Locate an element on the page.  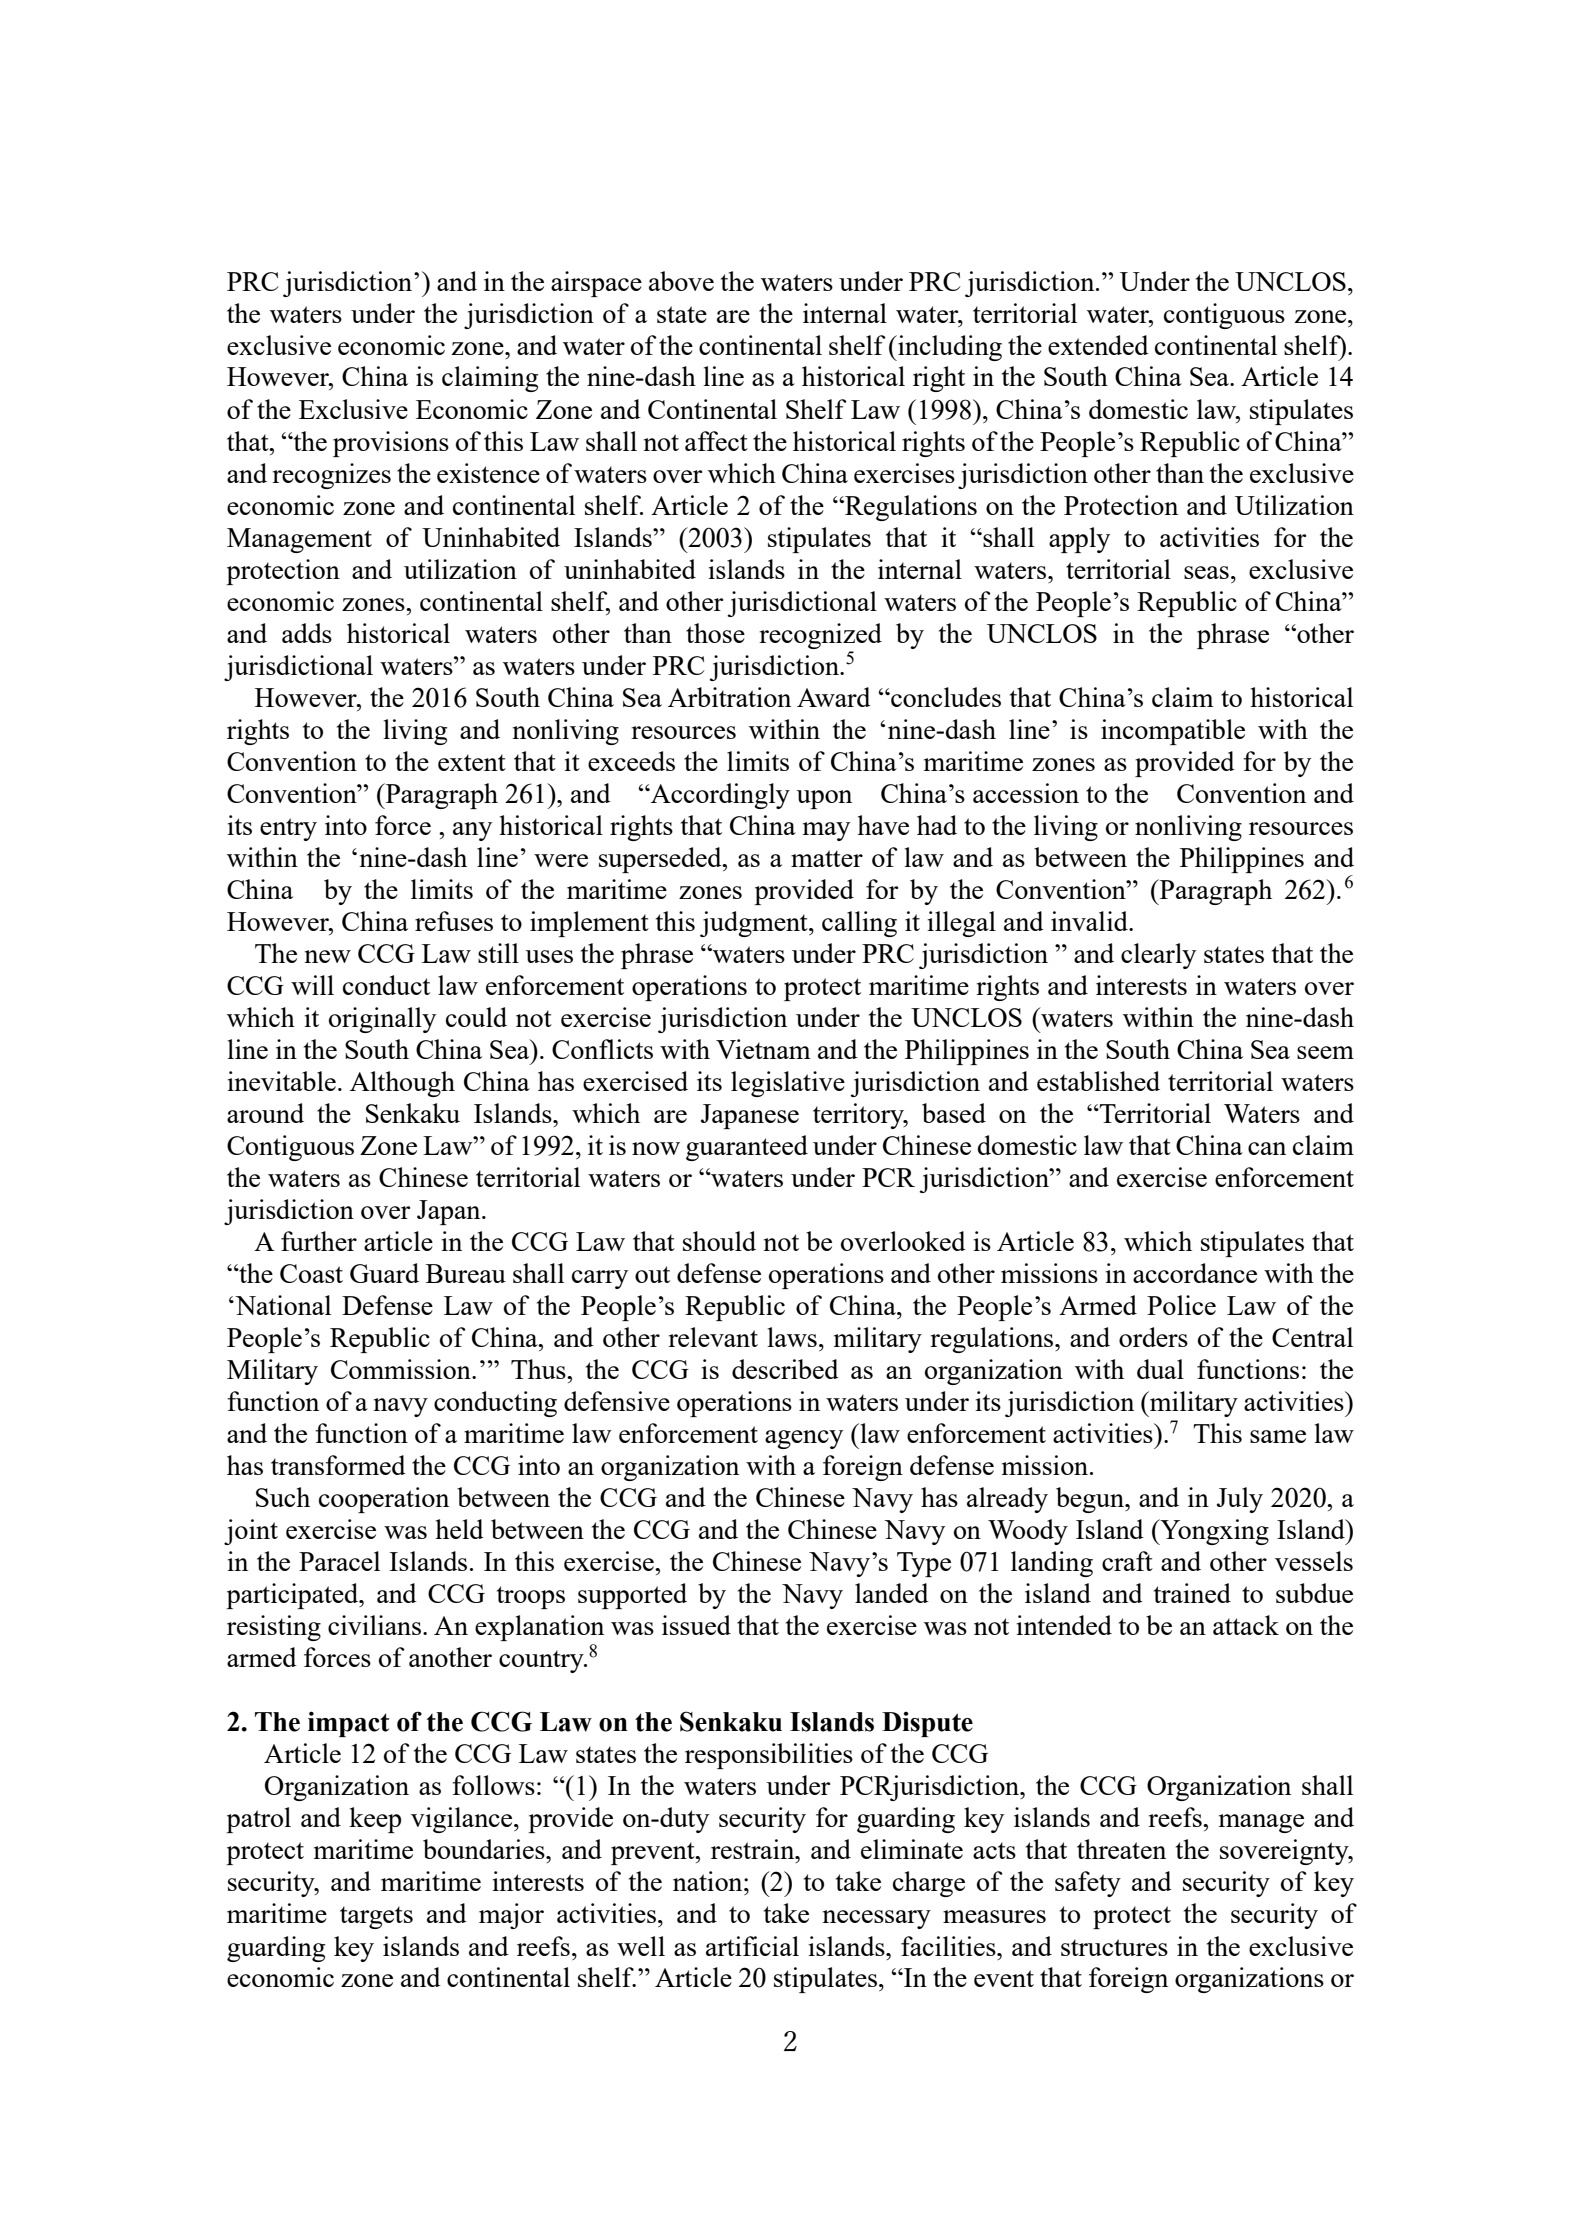
entry is located at coordinates (288, 829).
